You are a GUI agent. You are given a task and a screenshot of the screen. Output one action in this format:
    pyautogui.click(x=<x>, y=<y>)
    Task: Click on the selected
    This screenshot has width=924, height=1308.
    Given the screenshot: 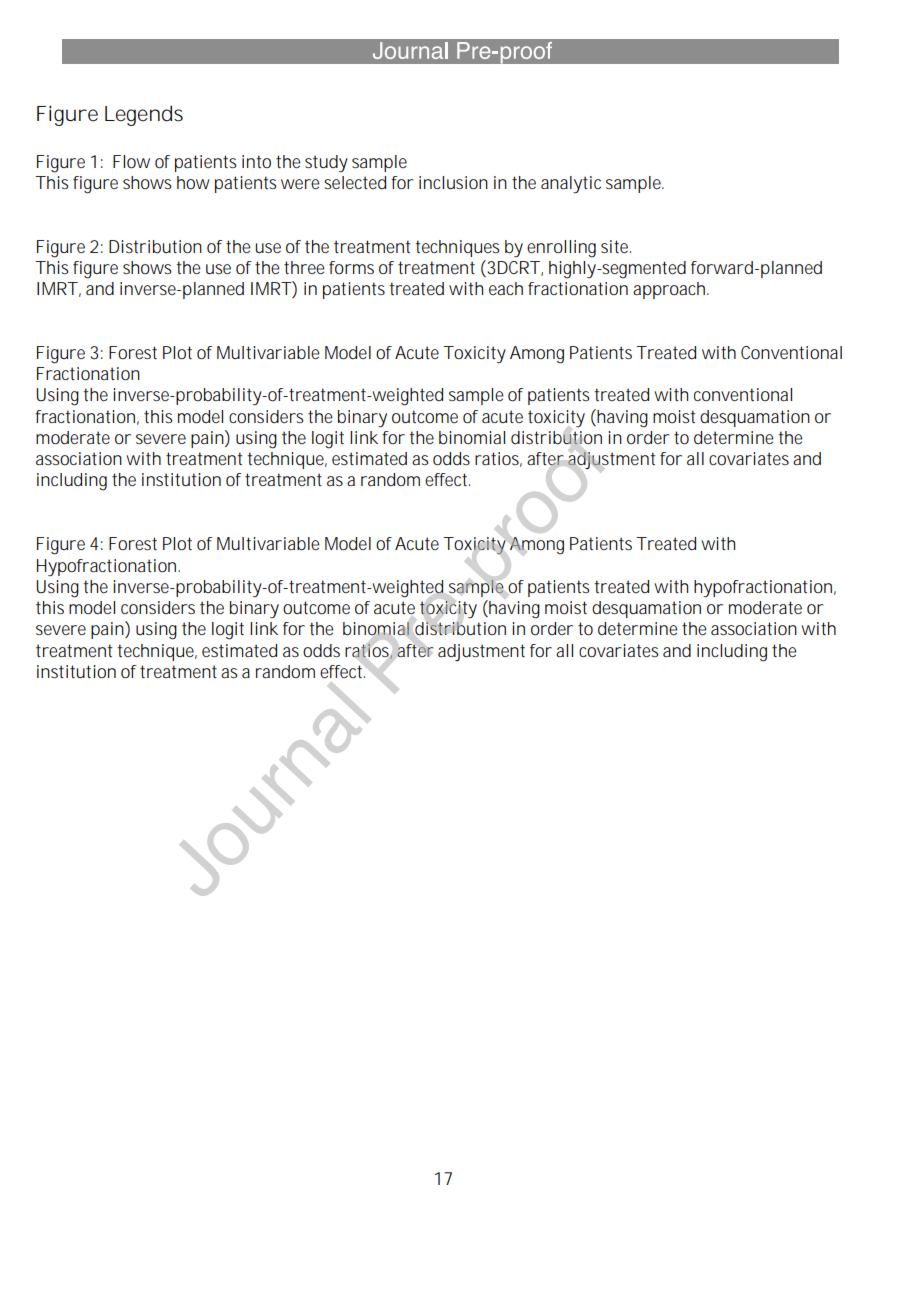 What is the action you would take?
    pyautogui.click(x=355, y=182)
